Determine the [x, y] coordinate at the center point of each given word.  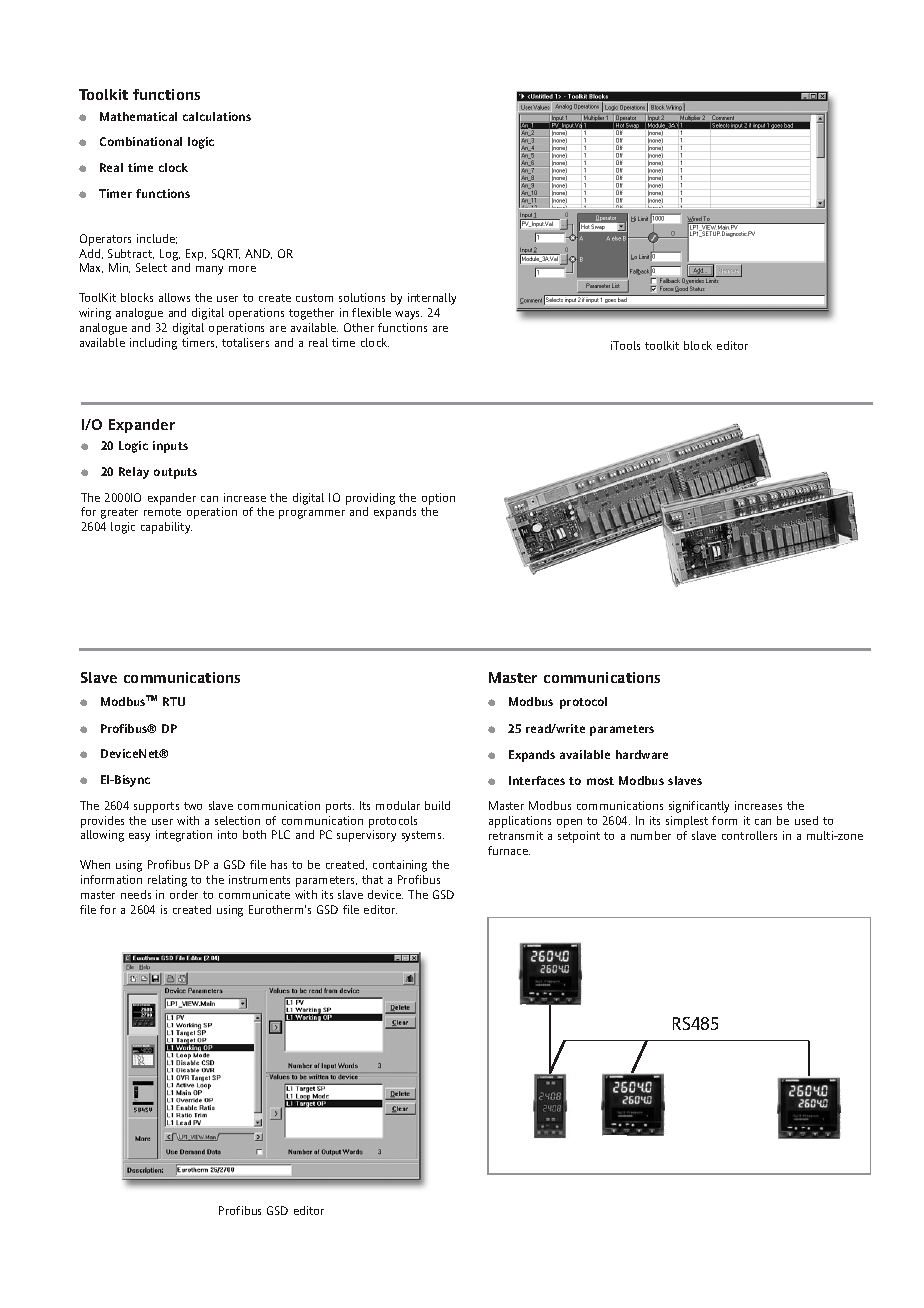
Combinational [141, 141]
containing [400, 866]
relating [167, 881]
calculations [217, 116]
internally [432, 299]
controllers [749, 835]
